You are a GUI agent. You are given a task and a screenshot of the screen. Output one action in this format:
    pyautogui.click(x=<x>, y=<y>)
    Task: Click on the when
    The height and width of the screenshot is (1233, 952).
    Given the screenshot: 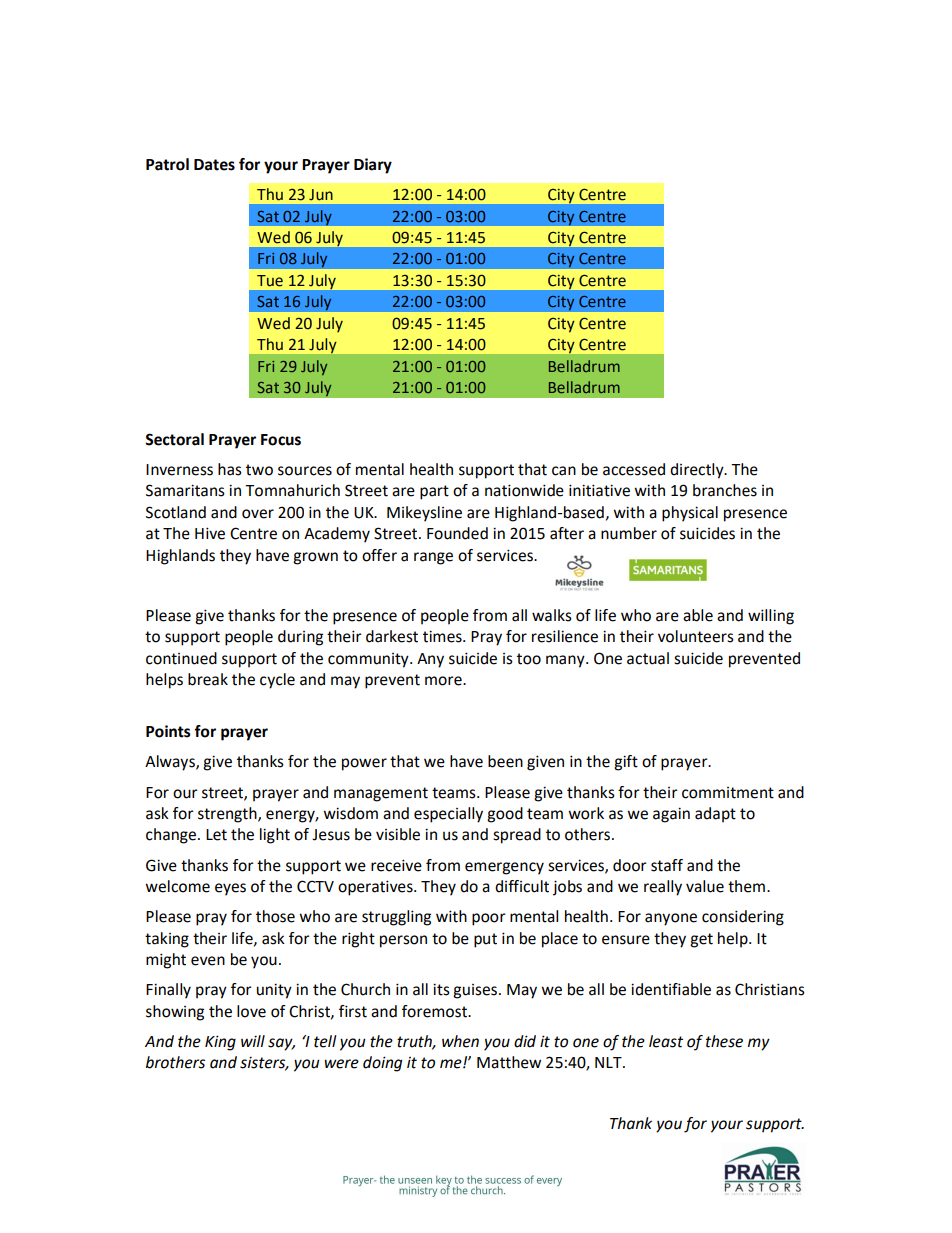 What is the action you would take?
    pyautogui.click(x=460, y=1041)
